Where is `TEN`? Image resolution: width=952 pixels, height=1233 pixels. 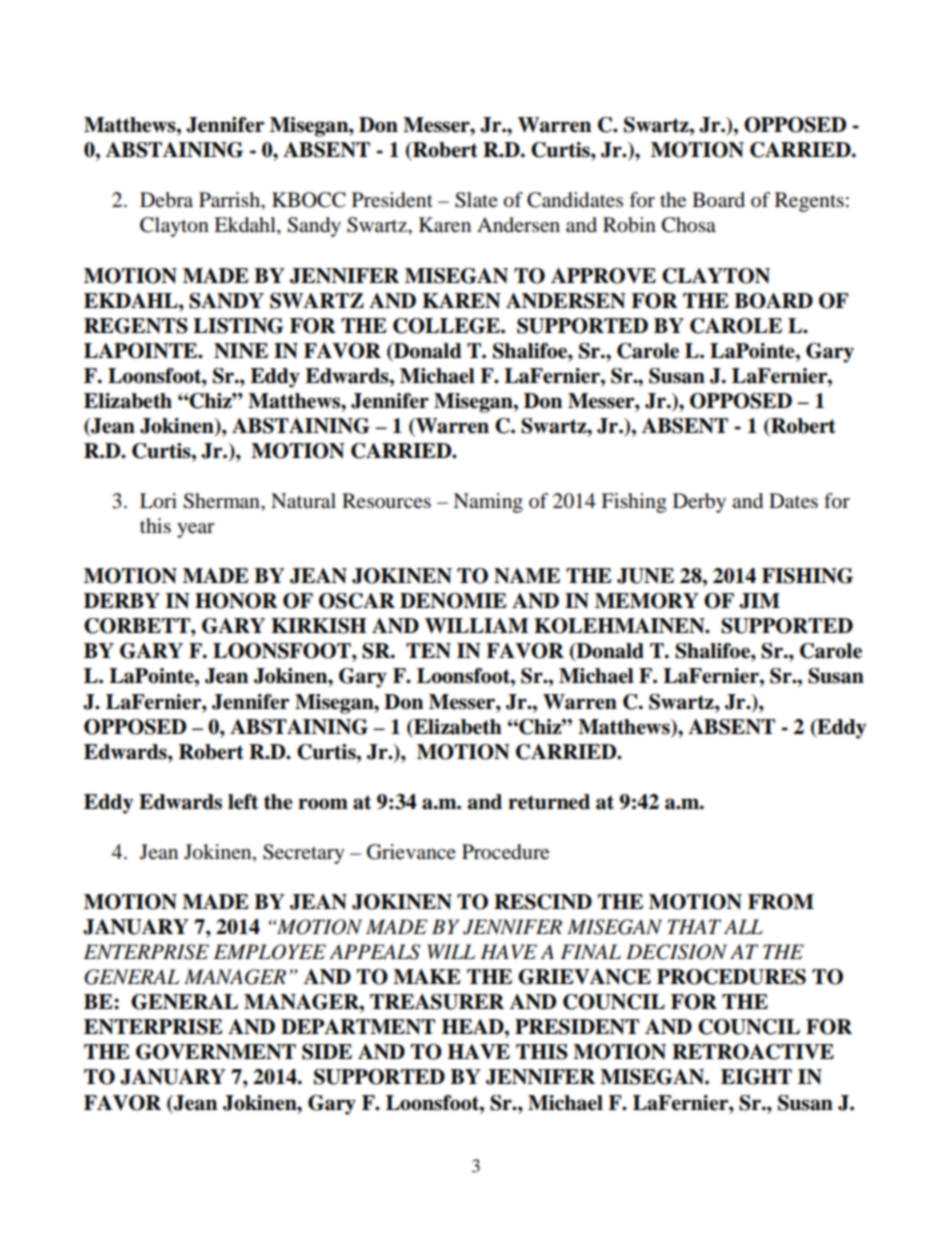
TEN is located at coordinates (428, 651).
